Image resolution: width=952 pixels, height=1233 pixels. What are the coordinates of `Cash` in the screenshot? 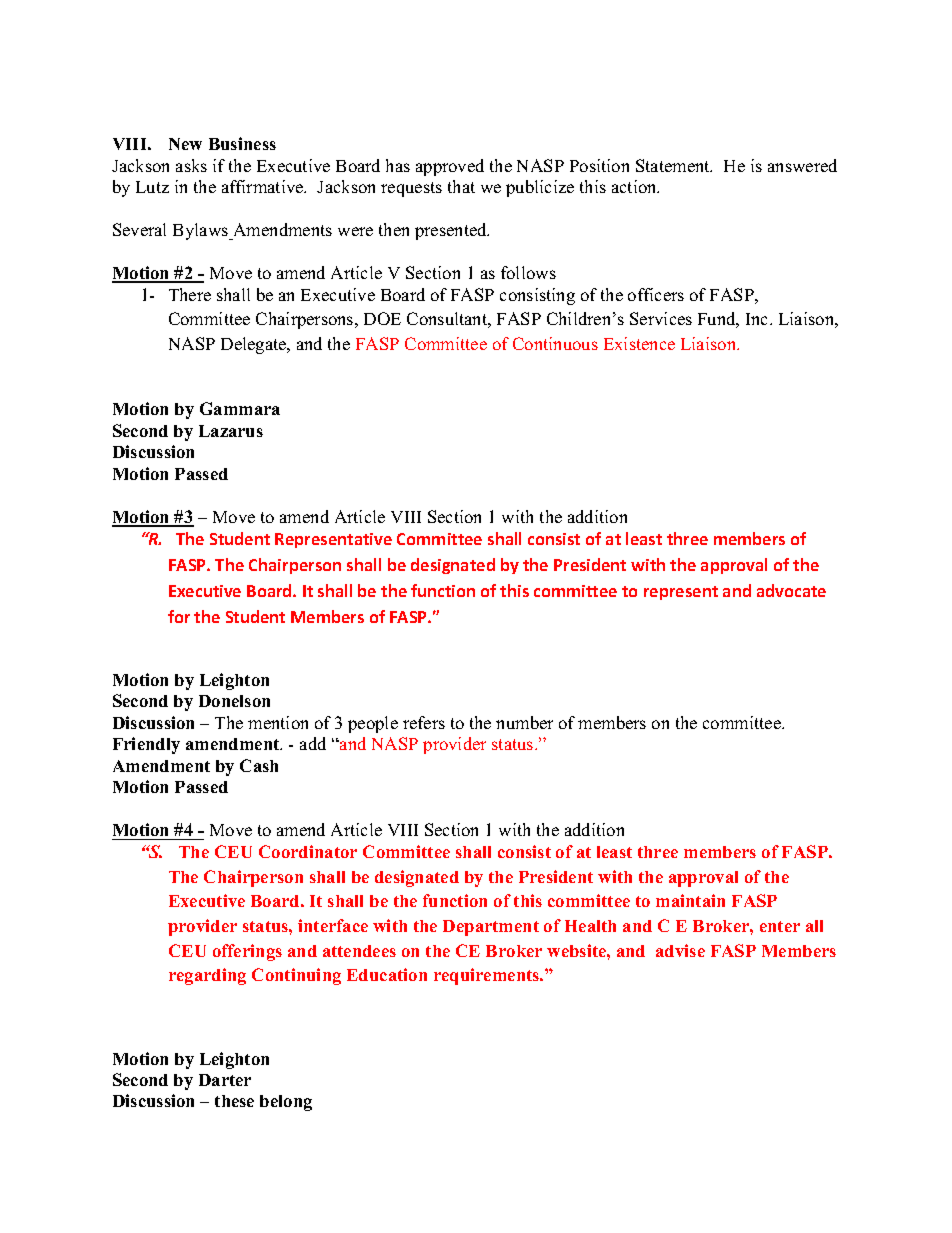 It's located at (259, 765).
